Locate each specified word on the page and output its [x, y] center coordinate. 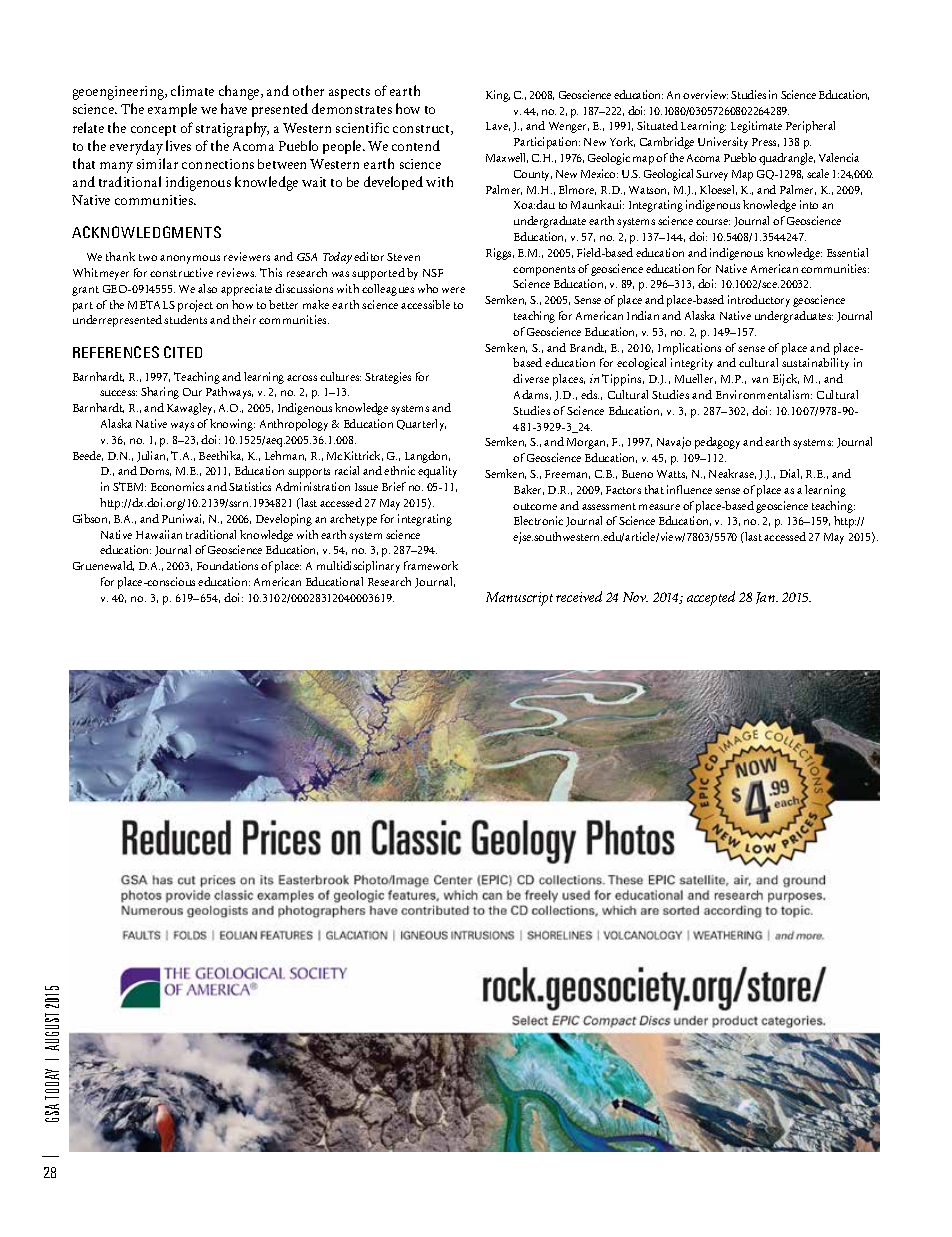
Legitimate [756, 127]
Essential [847, 252]
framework [431, 565]
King [498, 96]
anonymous [190, 259]
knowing [232, 425]
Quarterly [421, 425]
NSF [433, 273]
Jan [766, 598]
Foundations [227, 565]
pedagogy [717, 443]
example [172, 110]
